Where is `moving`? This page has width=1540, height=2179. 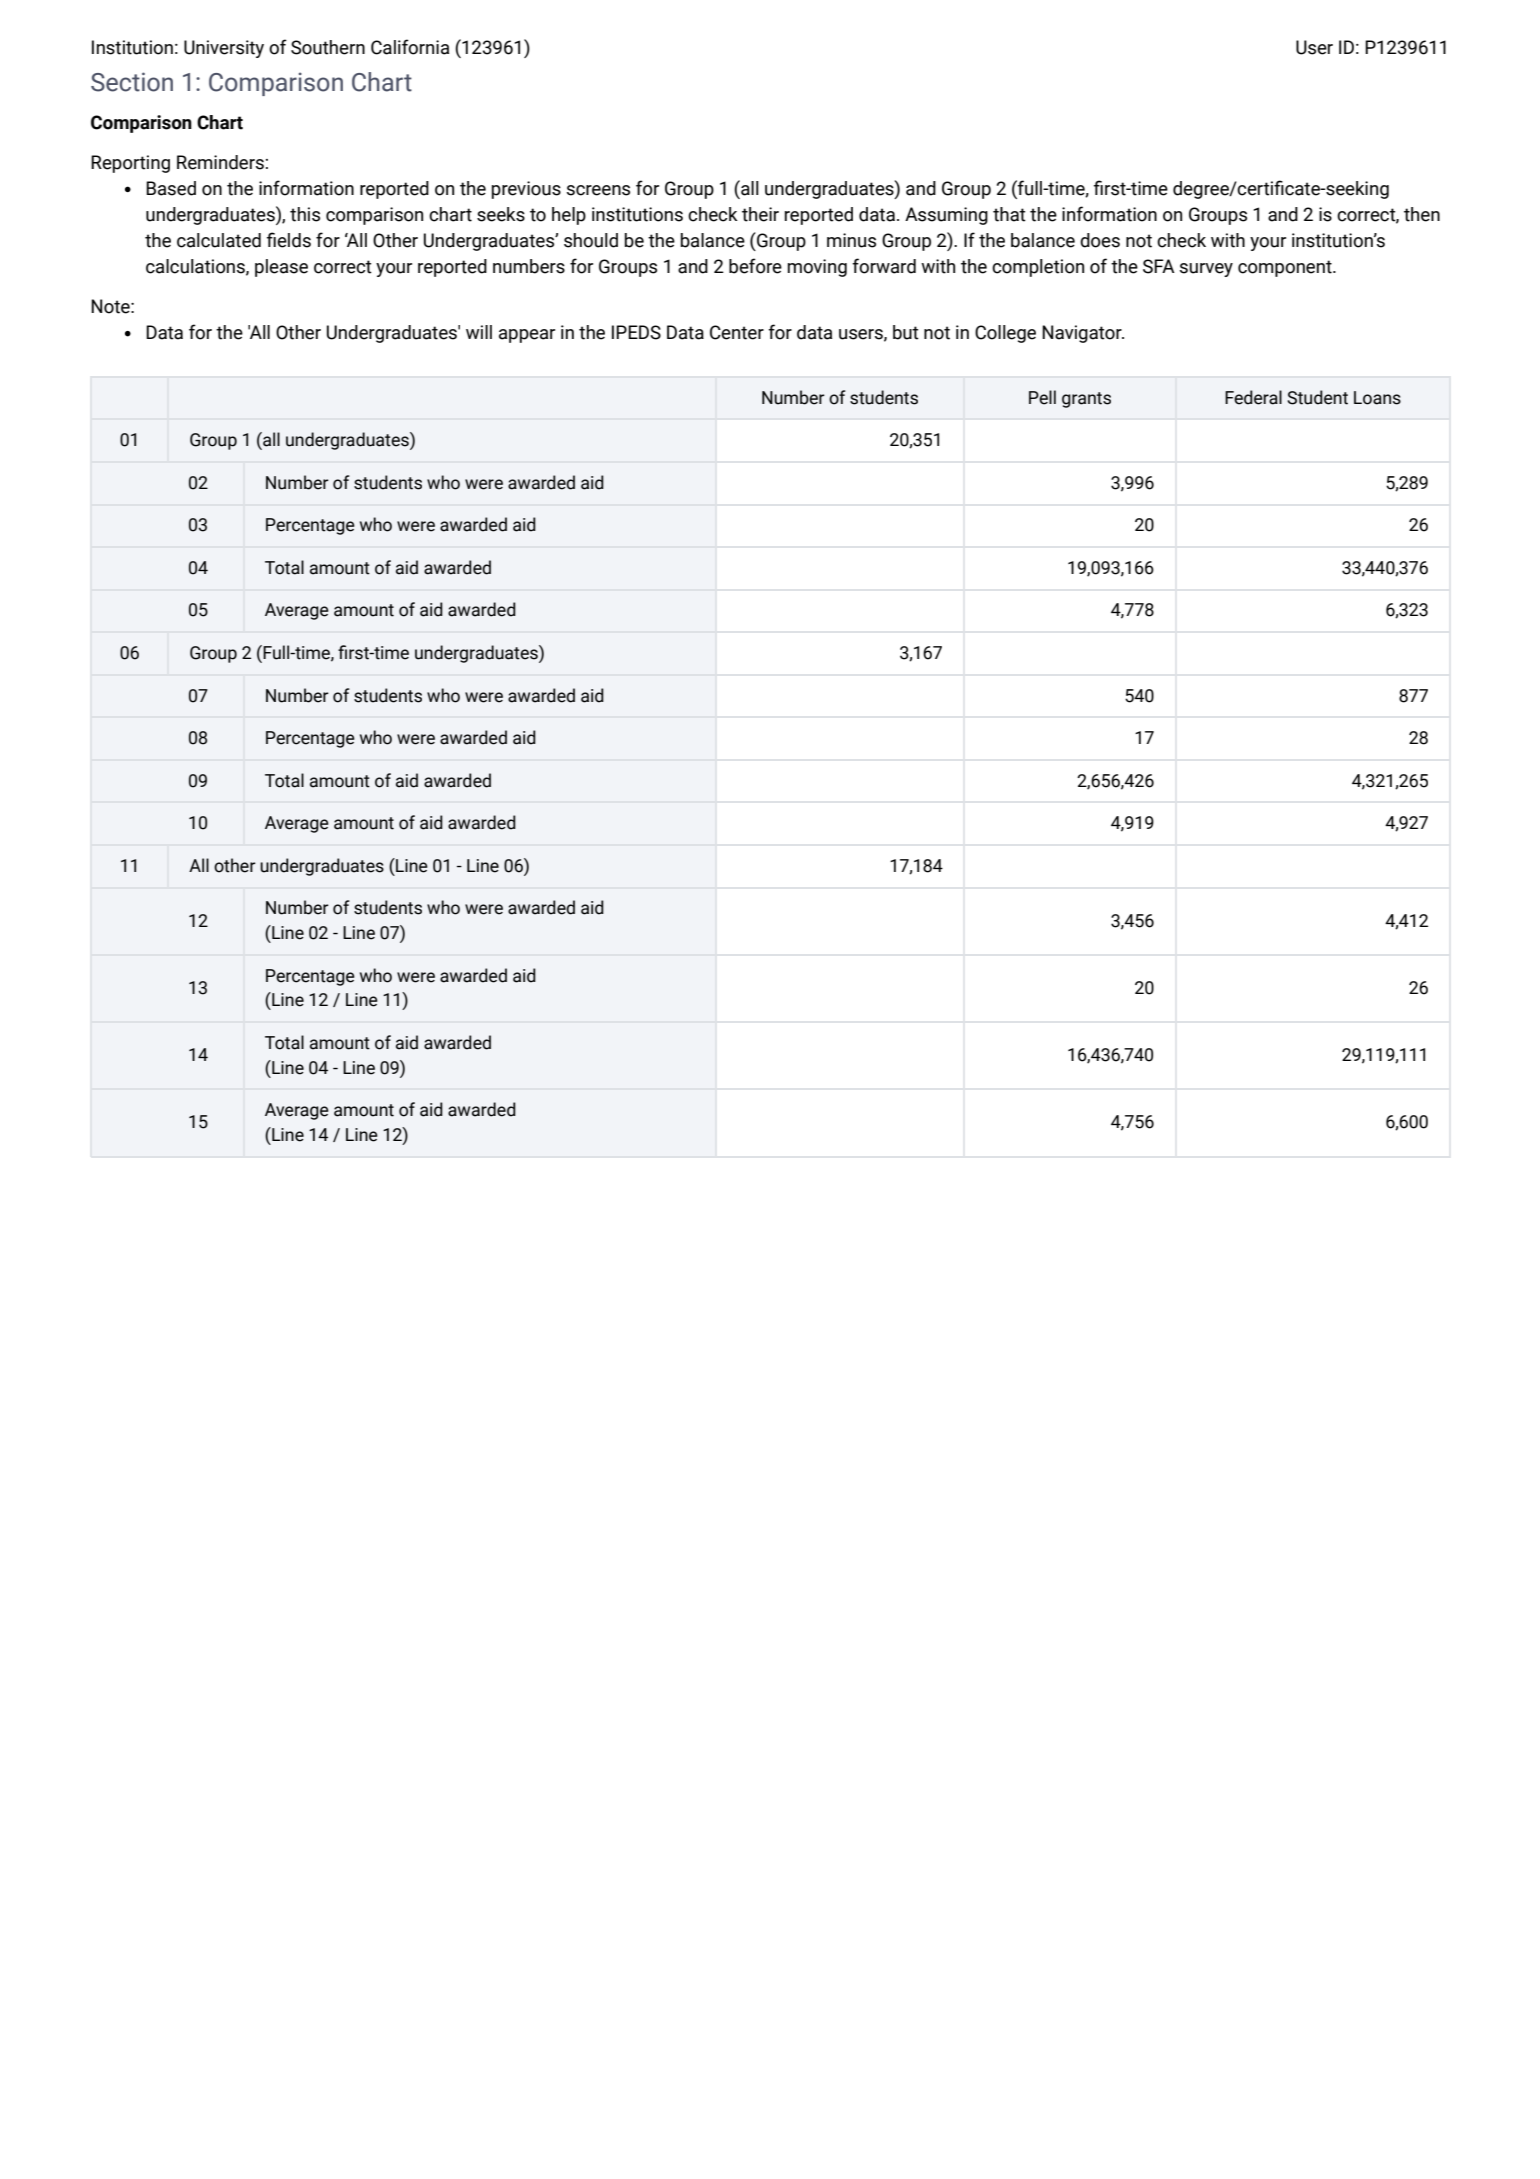
moving is located at coordinates (817, 268).
